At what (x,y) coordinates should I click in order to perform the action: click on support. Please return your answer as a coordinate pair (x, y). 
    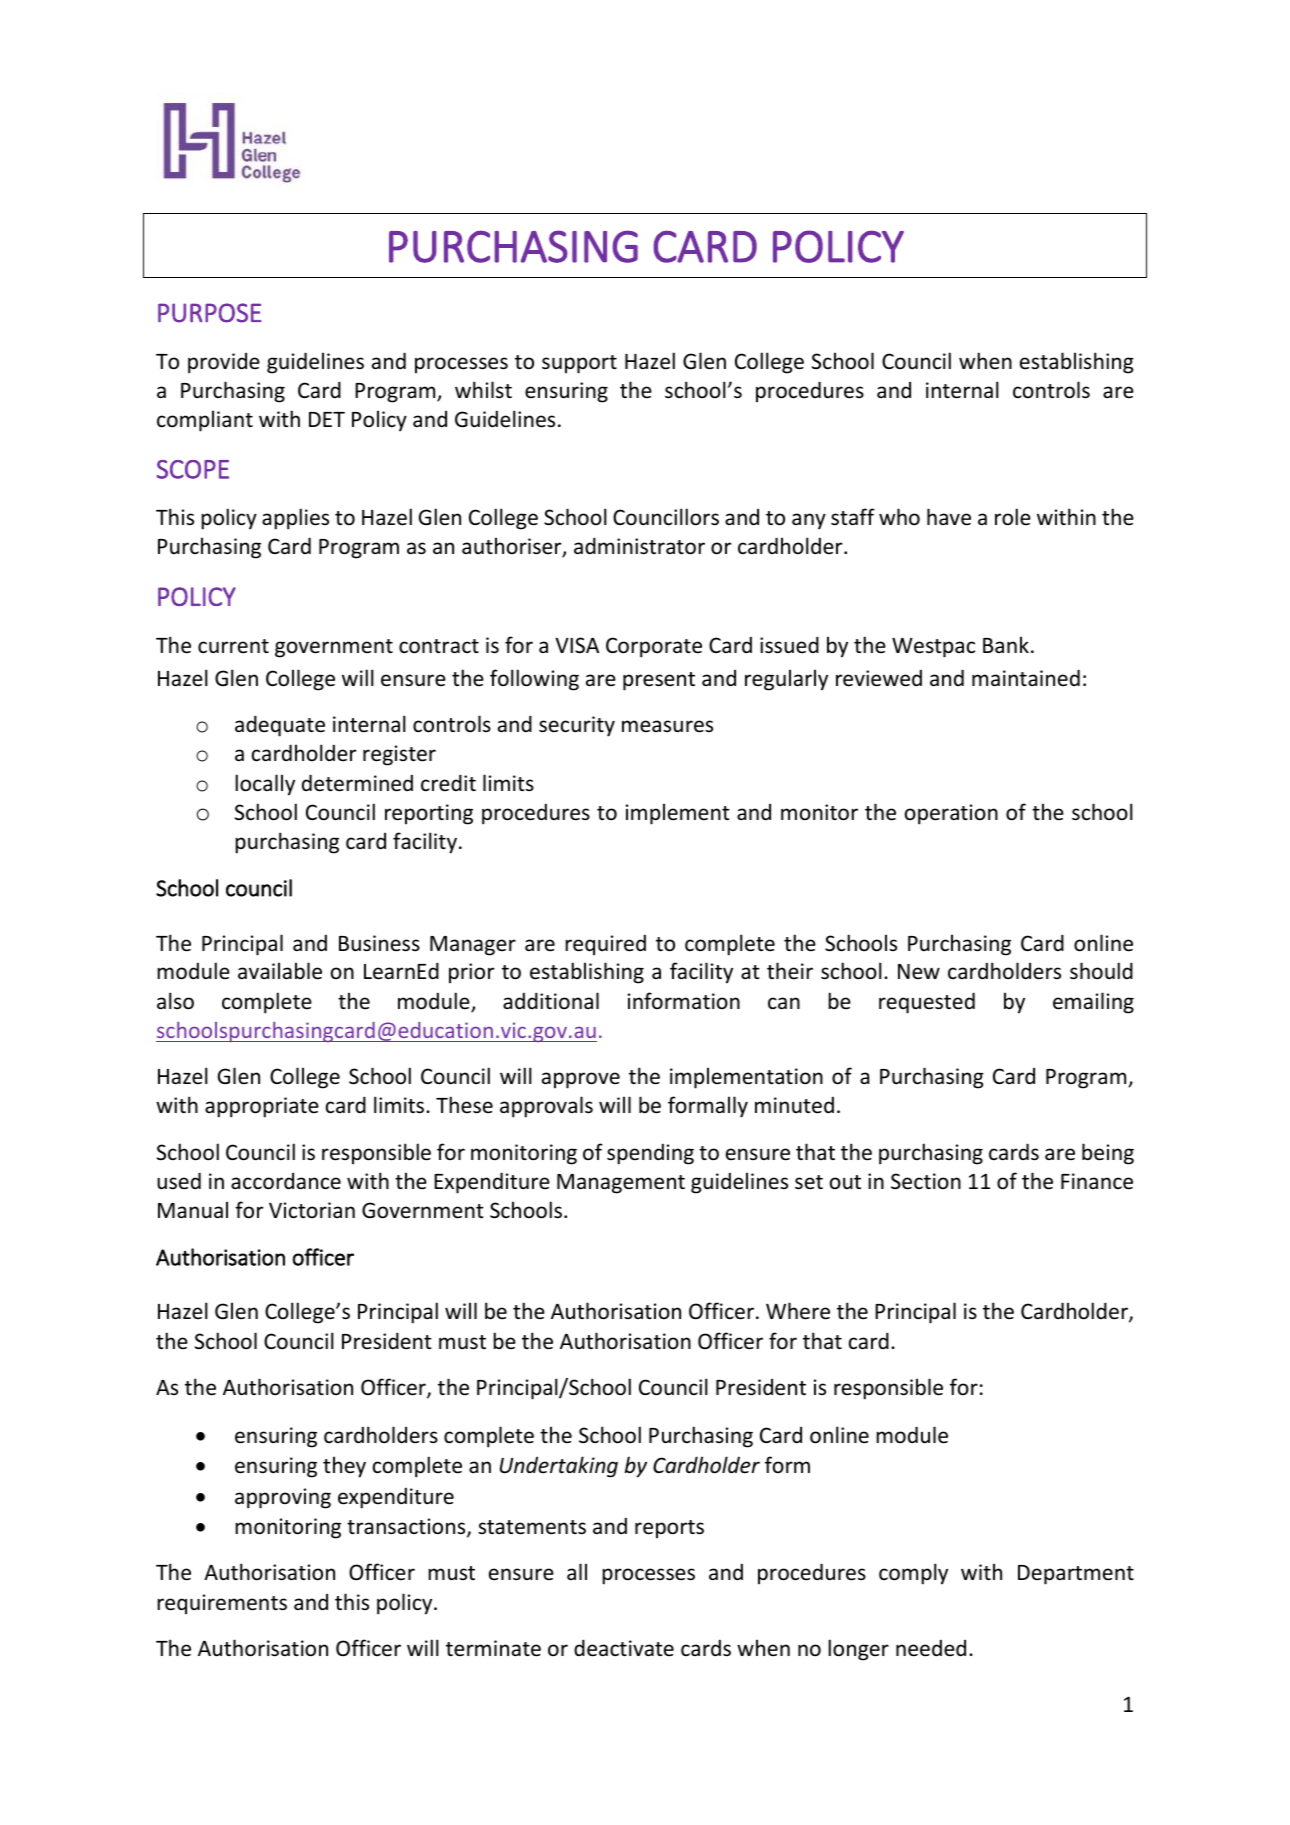
    Looking at the image, I should click on (579, 364).
